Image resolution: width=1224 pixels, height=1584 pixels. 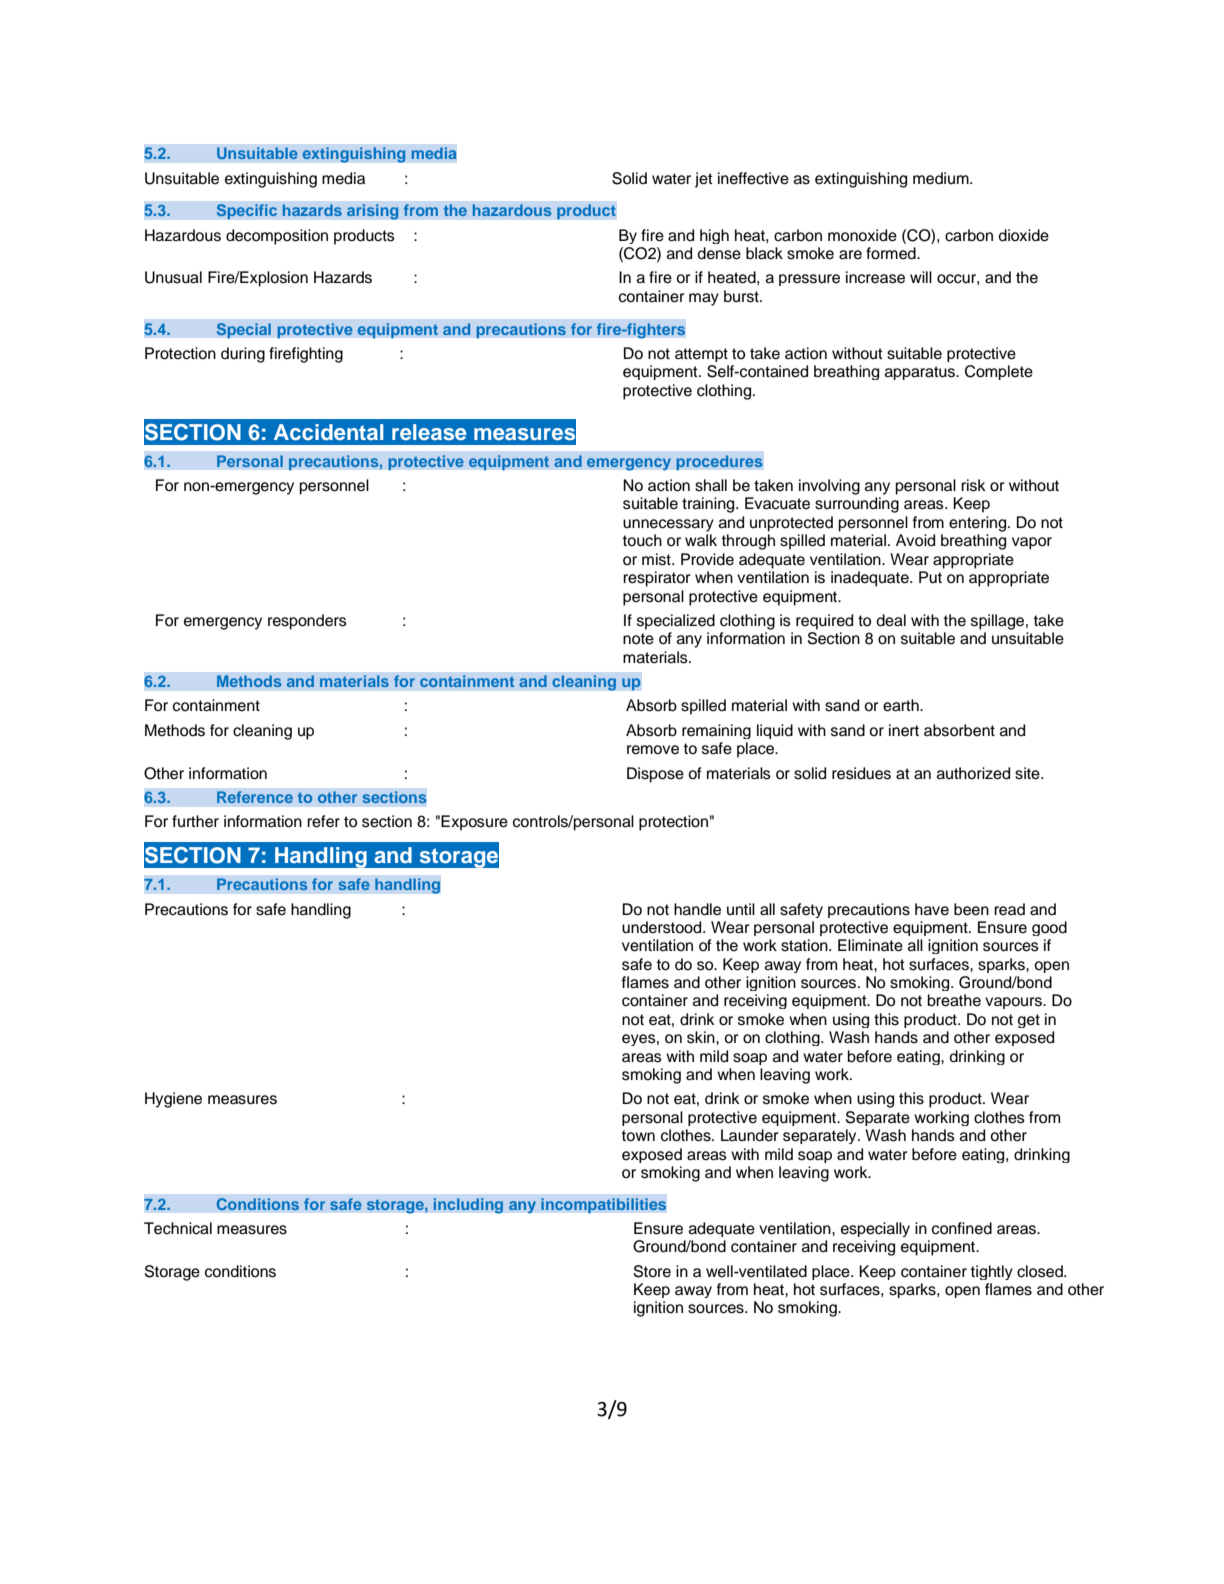 I want to click on medium, so click(x=942, y=178).
